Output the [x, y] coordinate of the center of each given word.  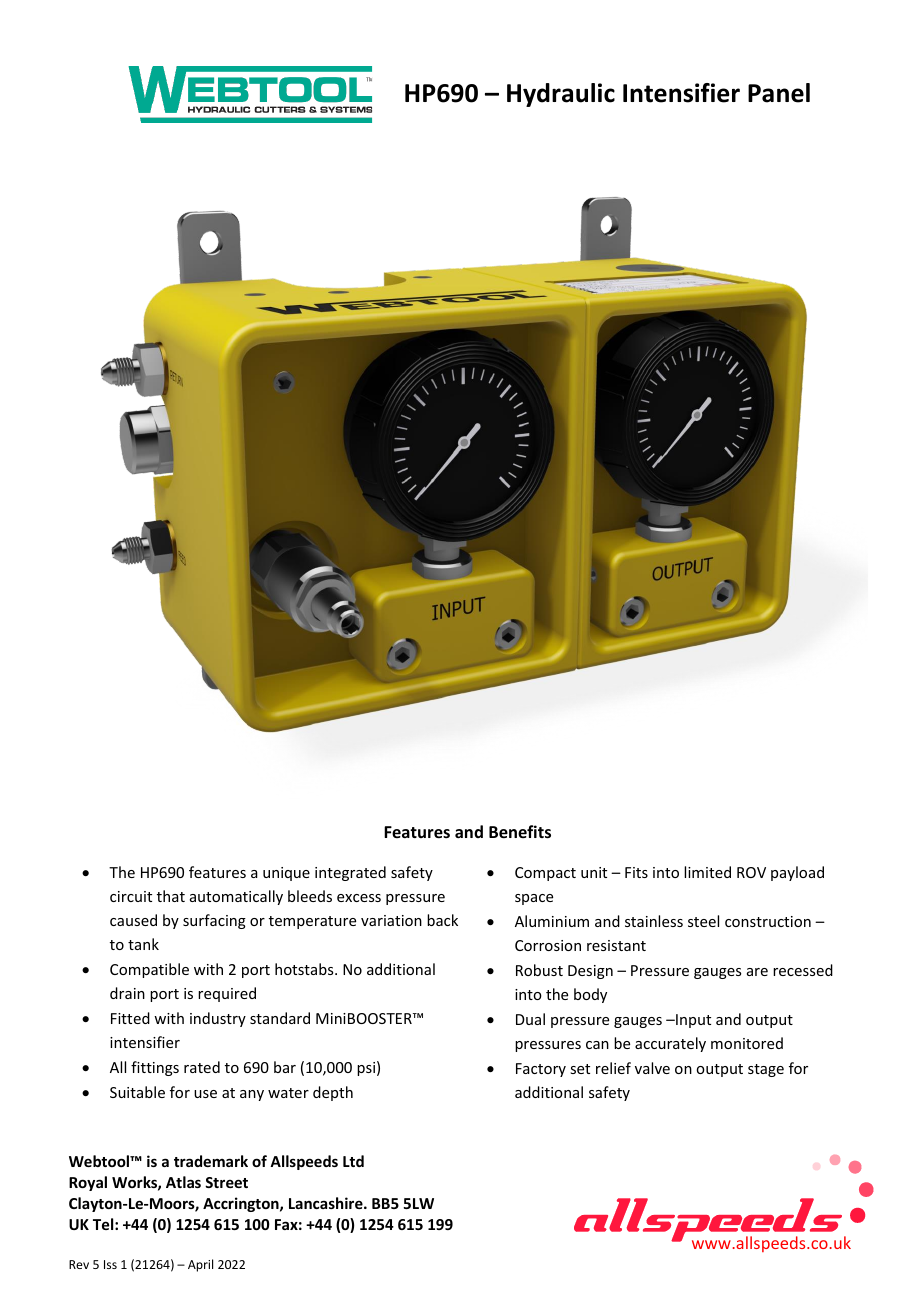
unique [286, 874]
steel [703, 921]
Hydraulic [561, 95]
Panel [779, 93]
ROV [751, 872]
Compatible [149, 970]
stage [766, 1070]
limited [707, 872]
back [442, 920]
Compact [545, 874]
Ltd [353, 1161]
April [200, 1265]
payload [797, 873]
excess [359, 898]
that [171, 896]
